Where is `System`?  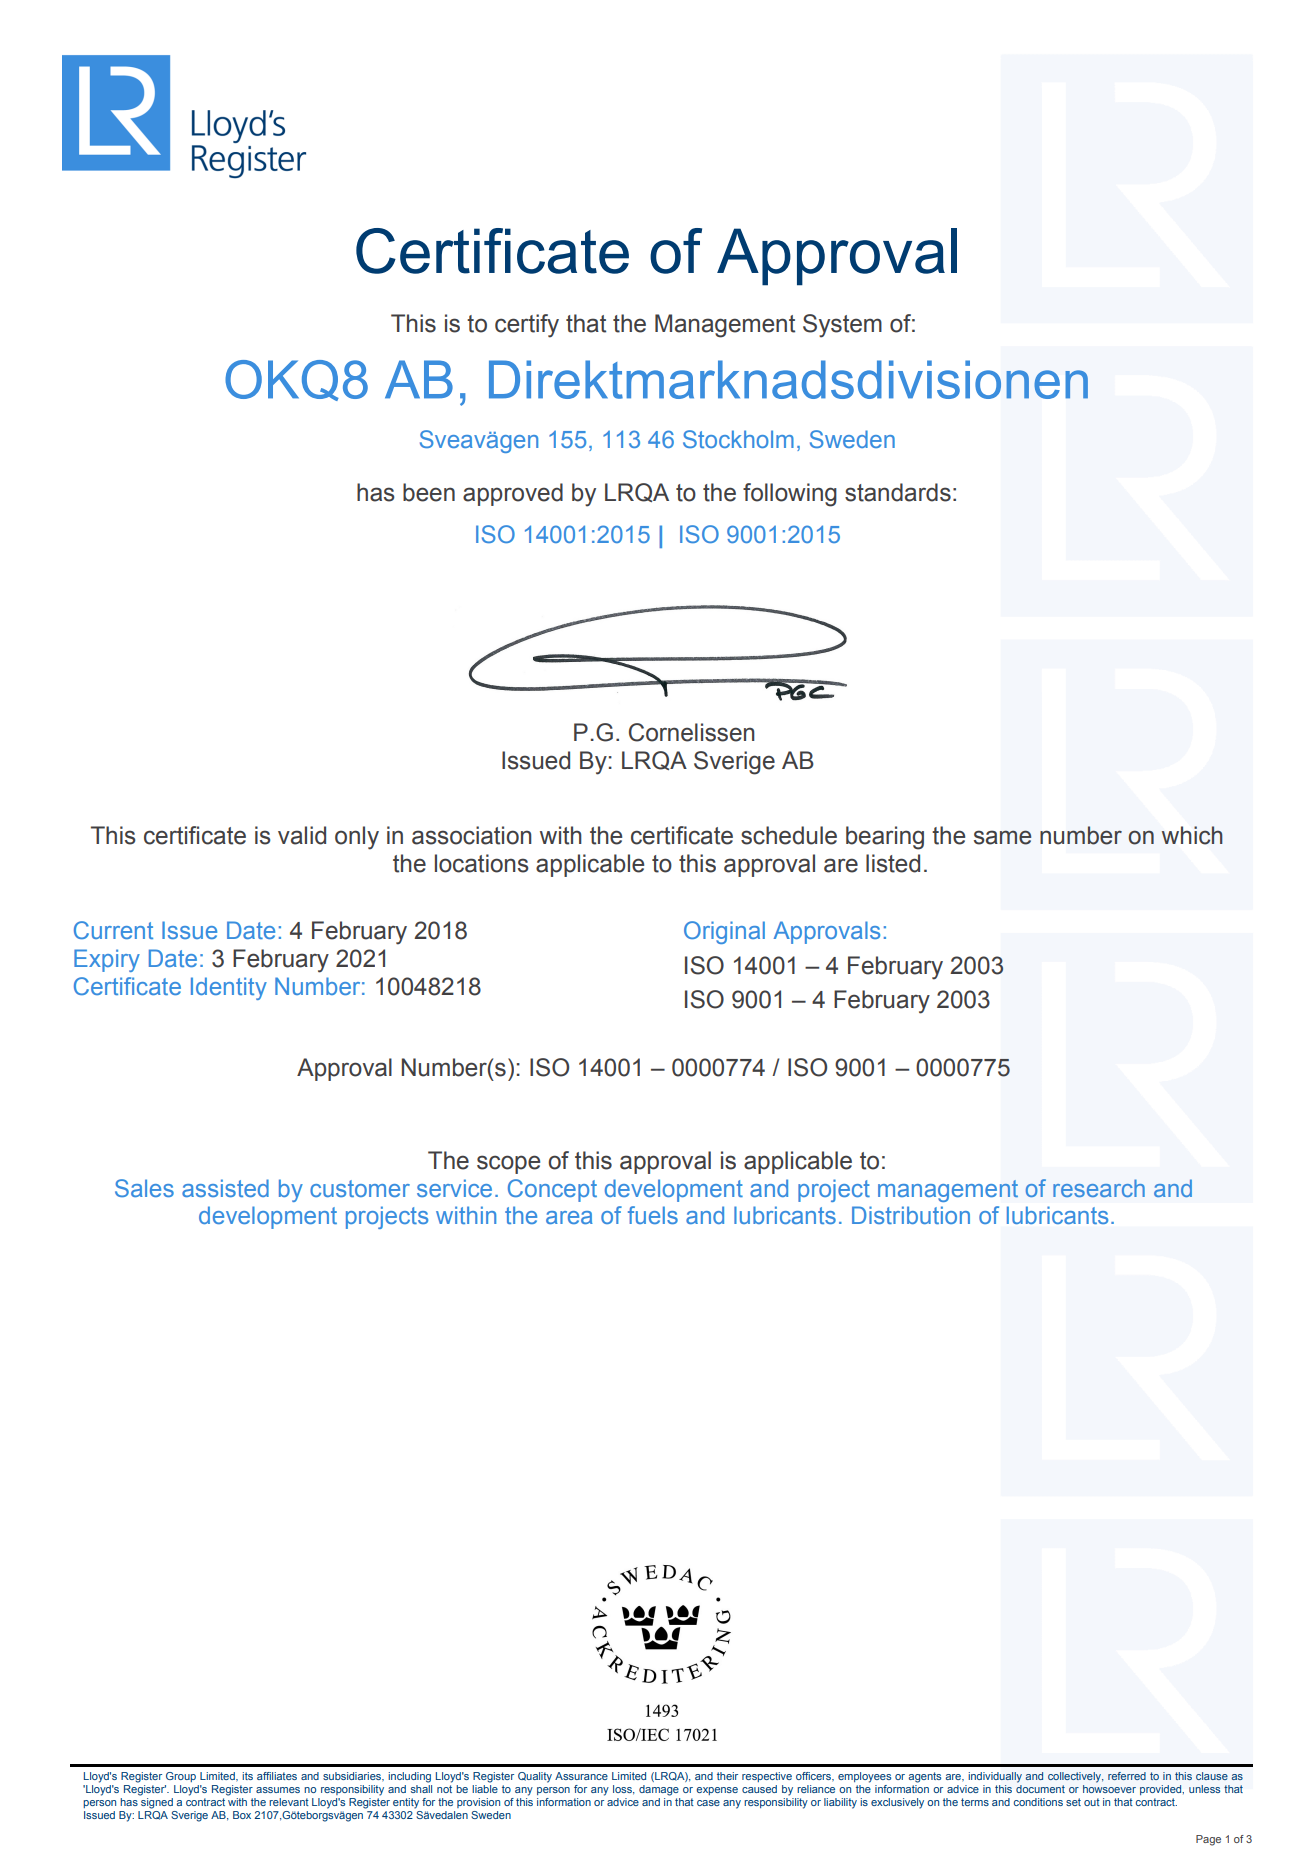 System is located at coordinates (842, 326).
